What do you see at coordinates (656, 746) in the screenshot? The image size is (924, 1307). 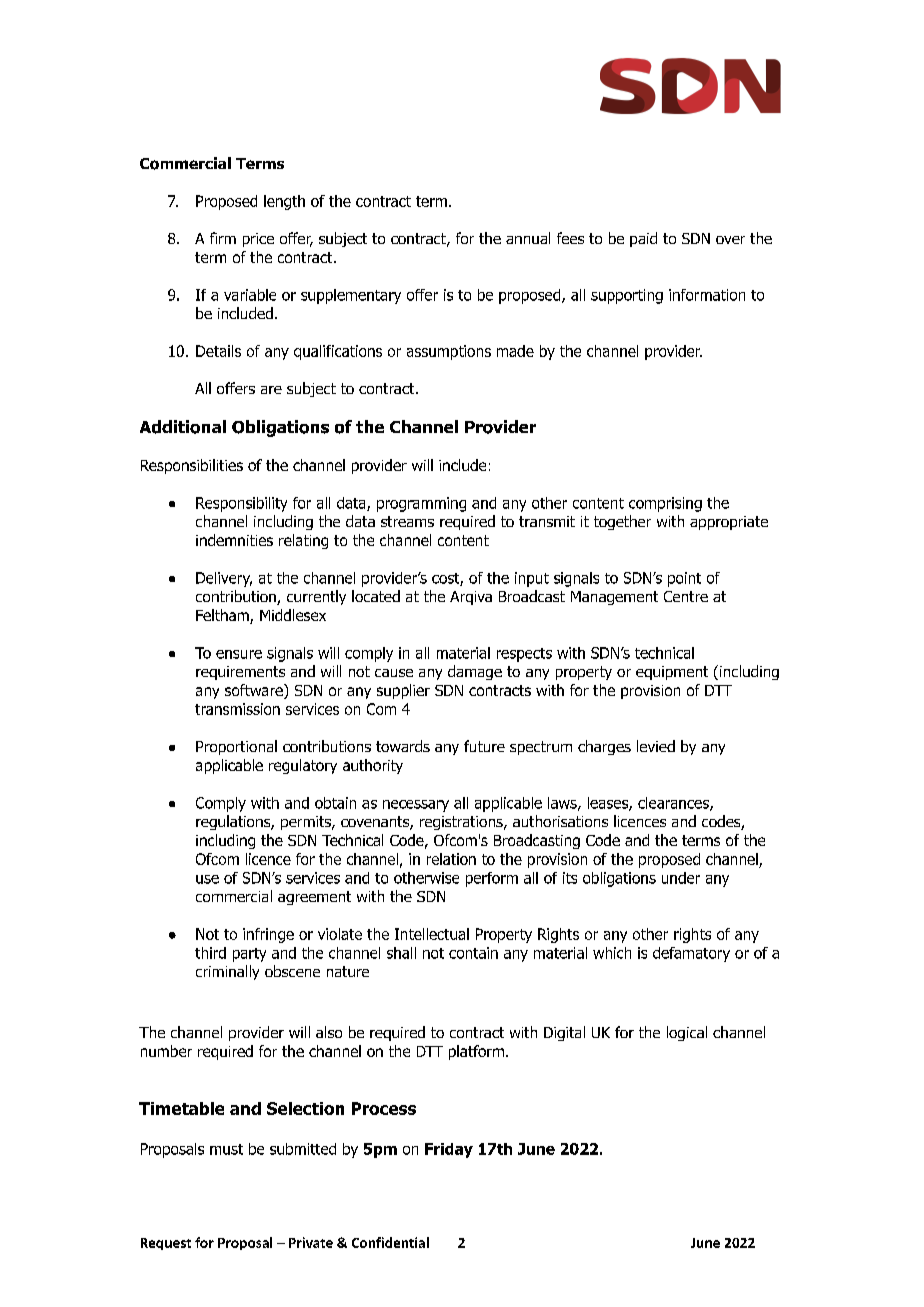 I see `levied` at bounding box center [656, 746].
